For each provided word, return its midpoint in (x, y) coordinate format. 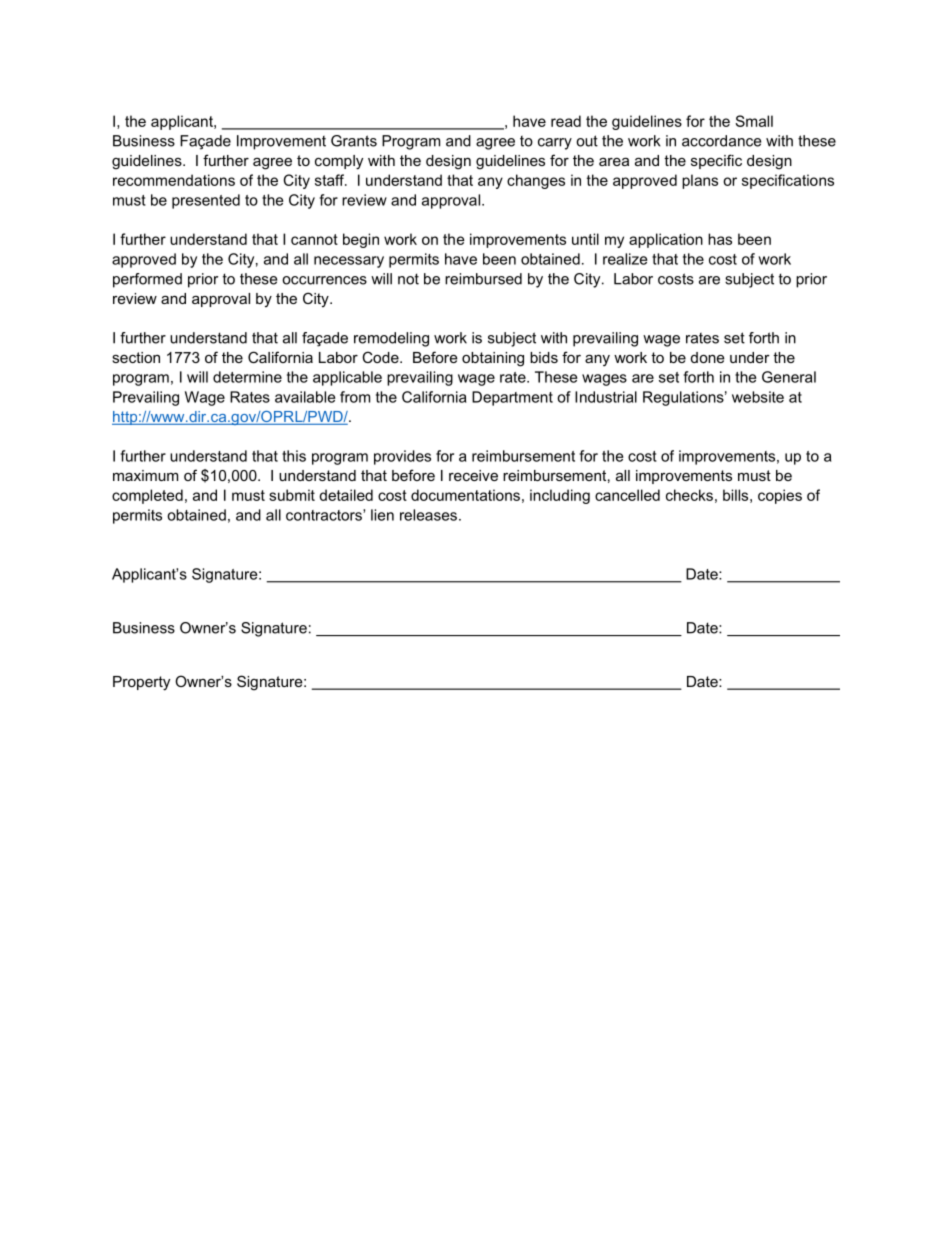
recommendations (174, 180)
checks (689, 495)
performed (147, 280)
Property (141, 683)
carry (555, 144)
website (758, 397)
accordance (721, 141)
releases (428, 515)
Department (512, 398)
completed (147, 496)
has (720, 239)
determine (247, 377)
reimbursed (483, 279)
